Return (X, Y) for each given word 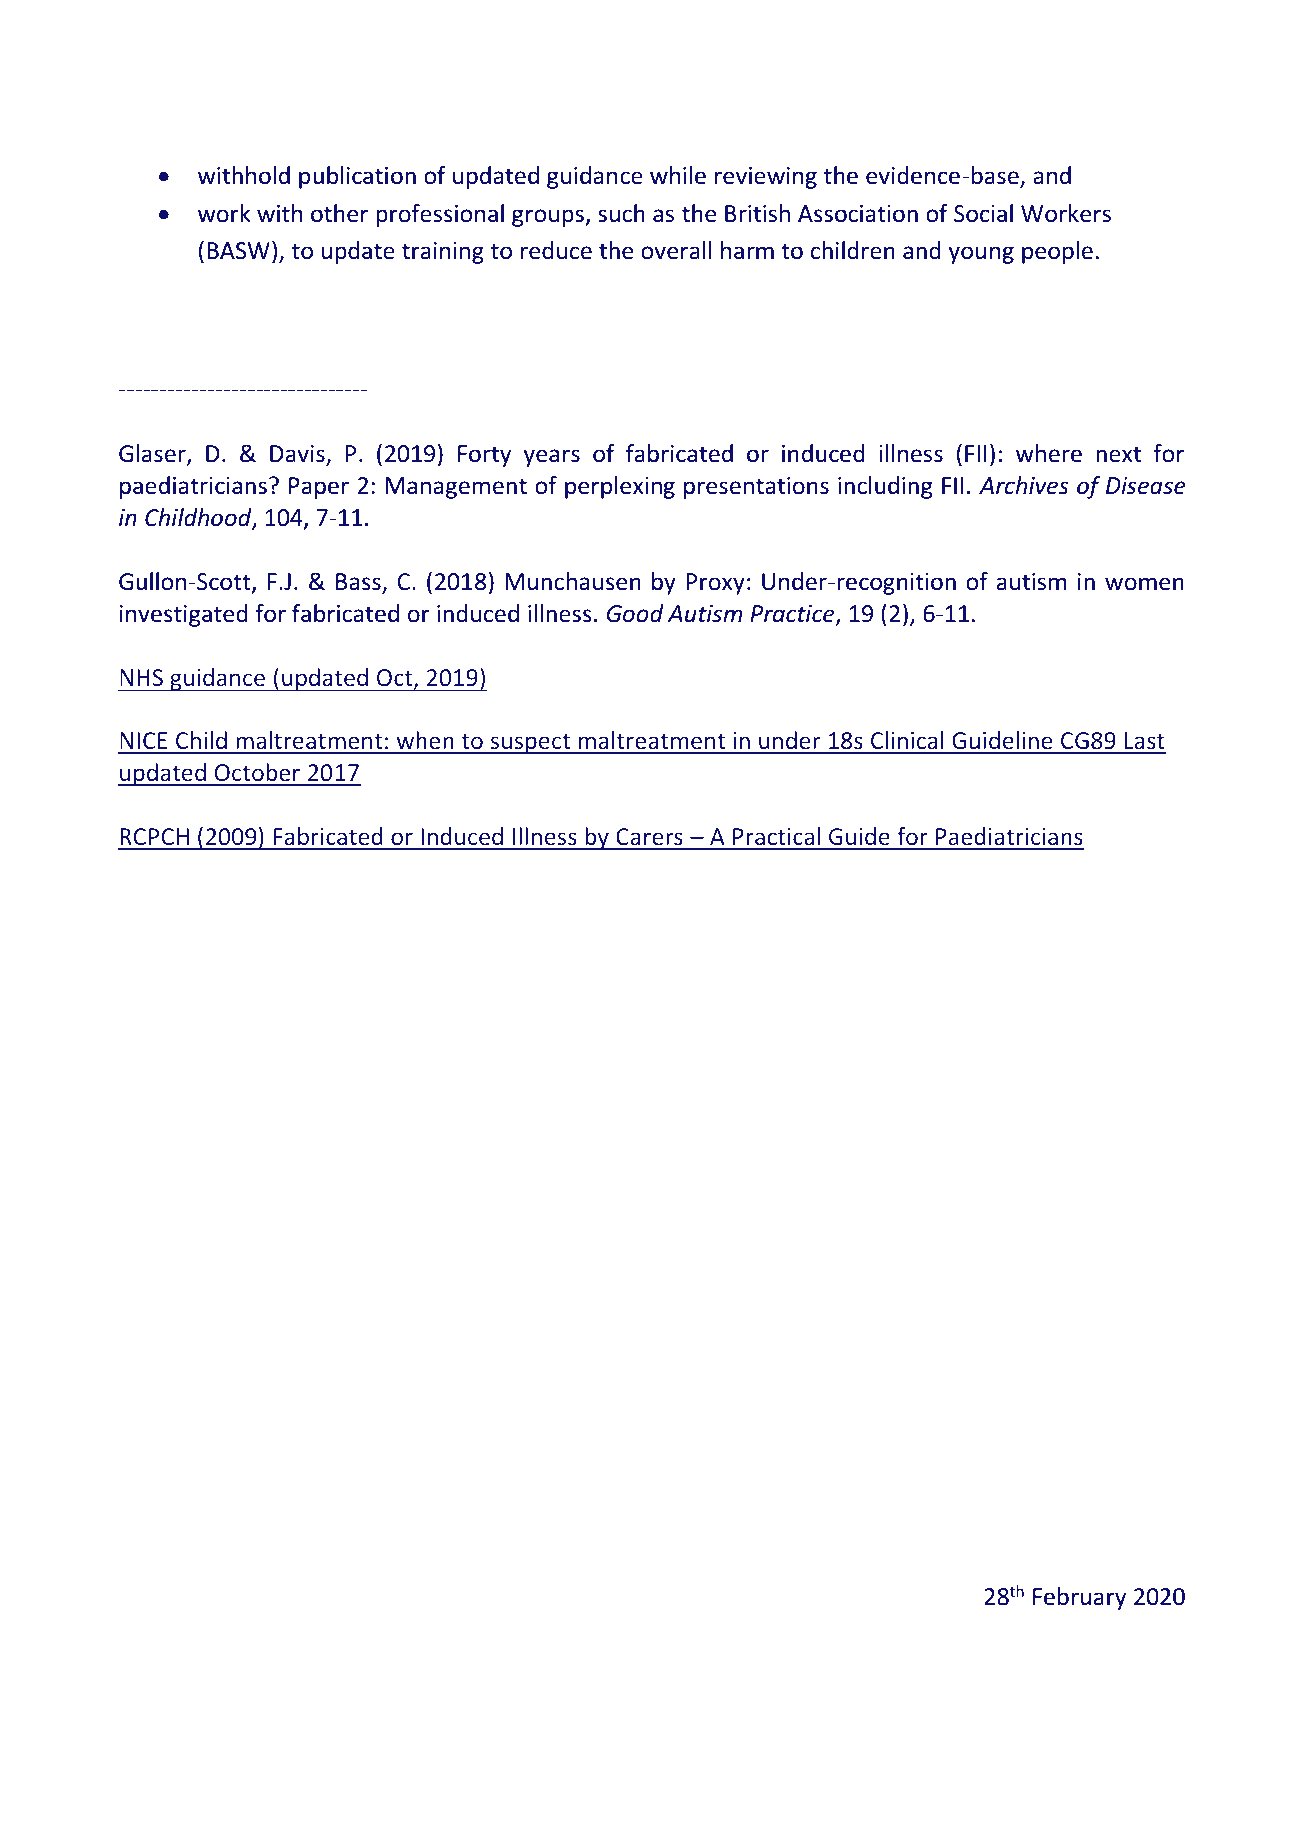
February (1079, 1598)
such (621, 213)
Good (635, 613)
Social (983, 213)
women (1144, 584)
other (339, 213)
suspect (530, 743)
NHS (141, 677)
